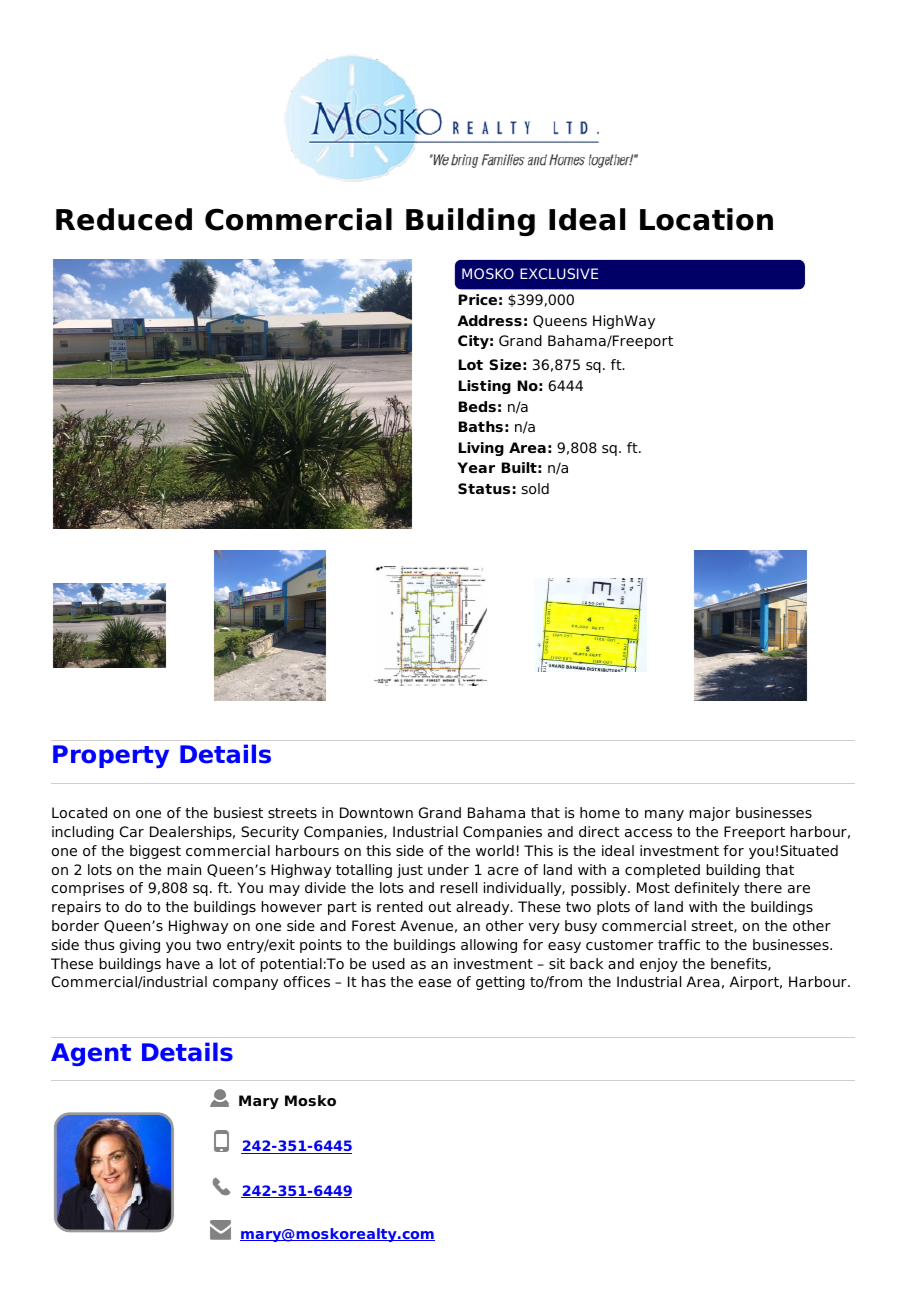  I want to click on sold, so click(535, 488).
